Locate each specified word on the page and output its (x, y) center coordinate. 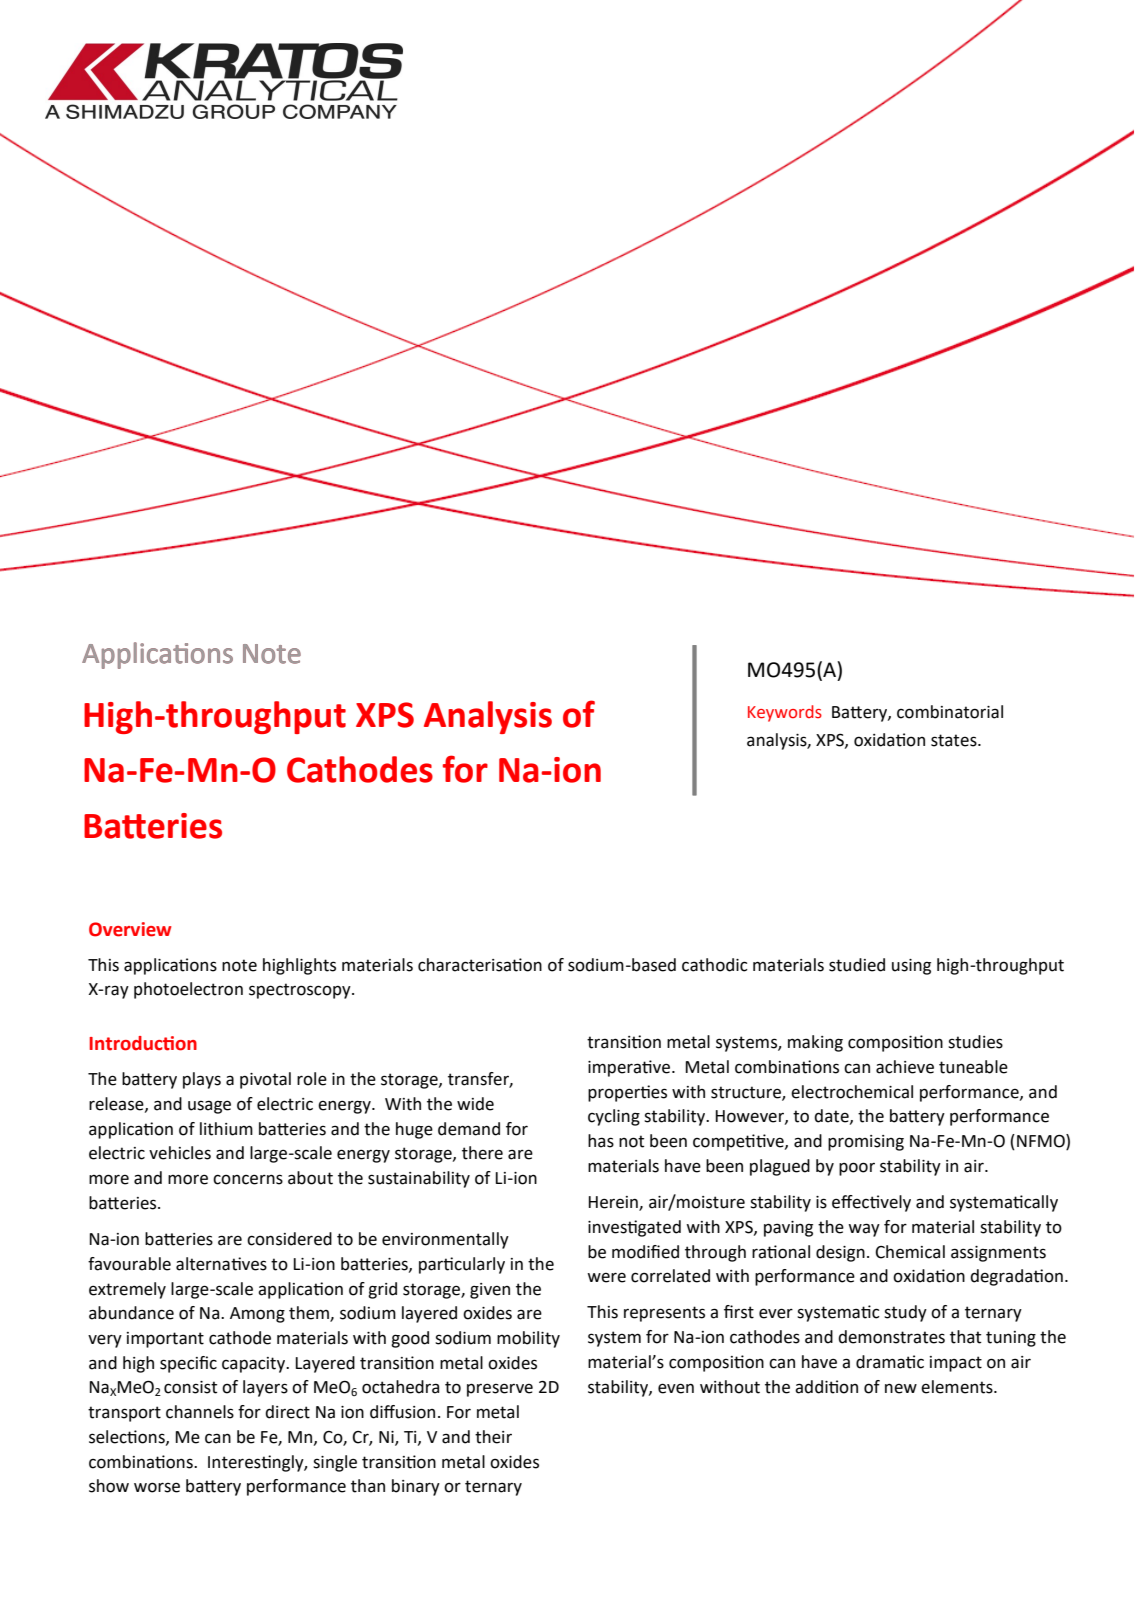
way (864, 1230)
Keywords (785, 713)
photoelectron (188, 990)
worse (157, 1487)
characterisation (480, 965)
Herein (614, 1203)
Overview (130, 929)
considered (289, 1239)
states (955, 740)
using (911, 967)
